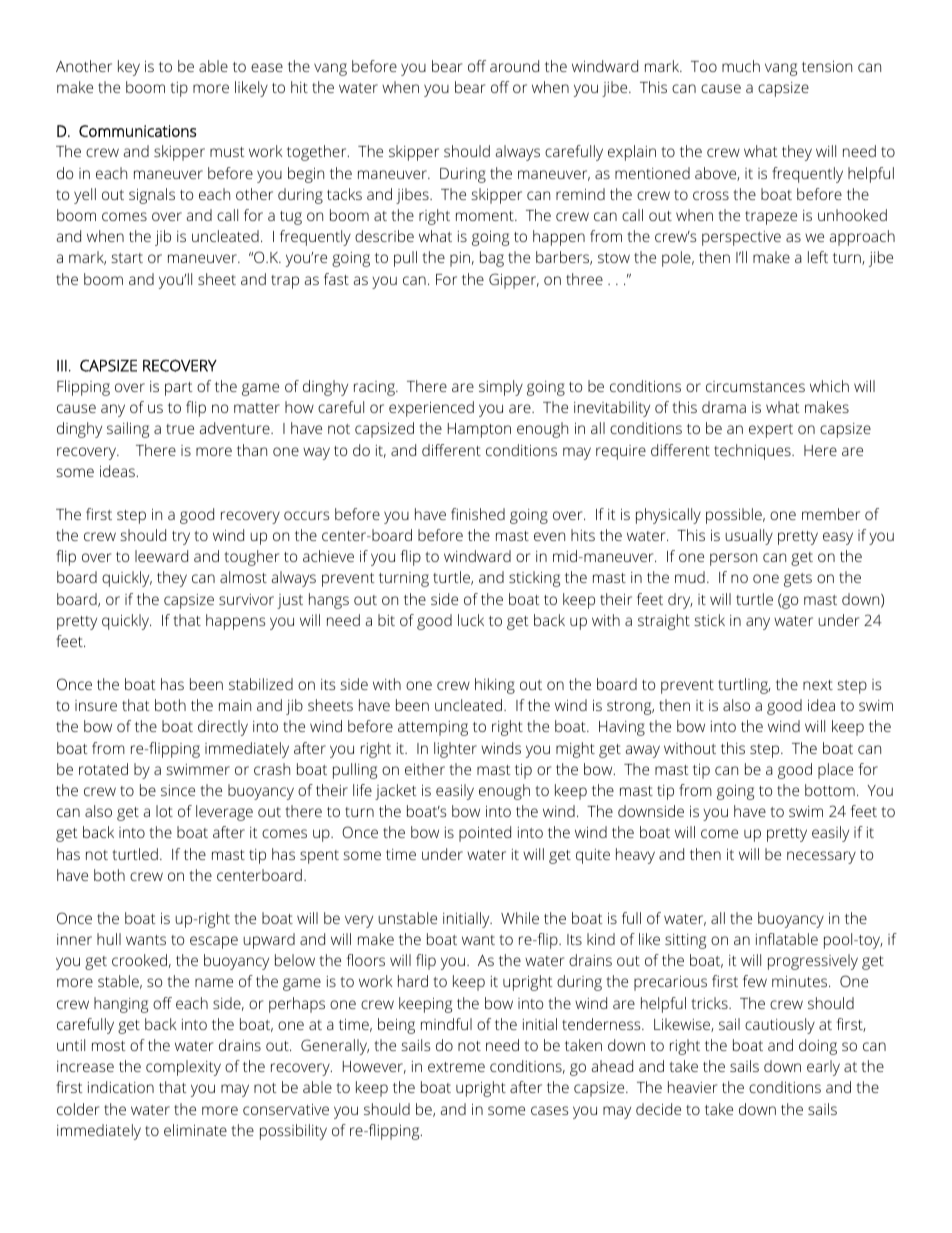 The height and width of the page is (1233, 952). What do you see at coordinates (471, 620) in the page?
I see `luck` at bounding box center [471, 620].
